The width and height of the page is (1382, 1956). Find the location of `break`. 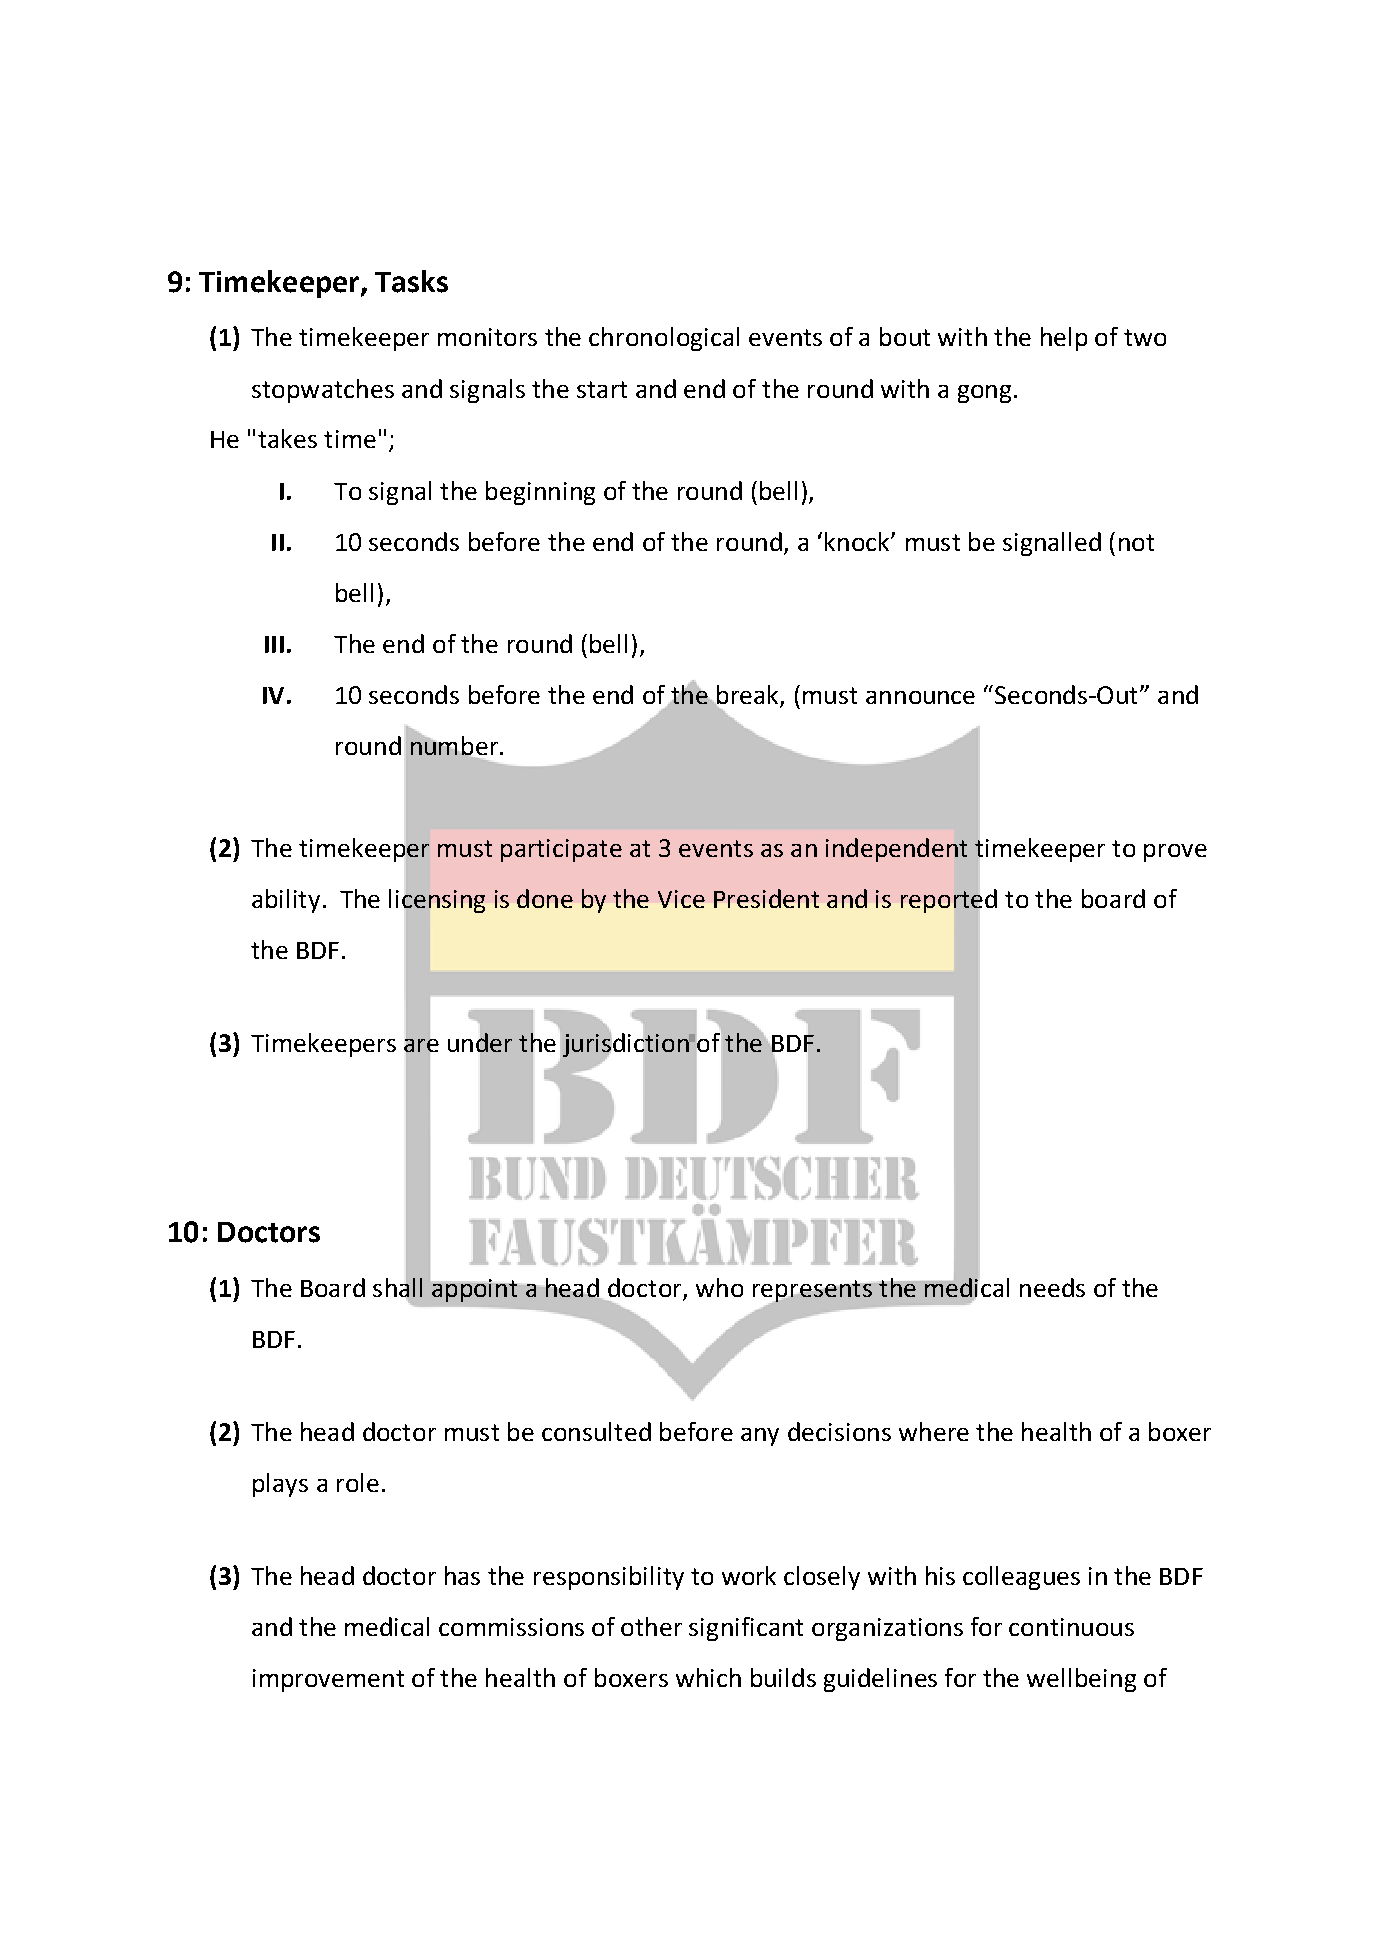

break is located at coordinates (746, 695).
